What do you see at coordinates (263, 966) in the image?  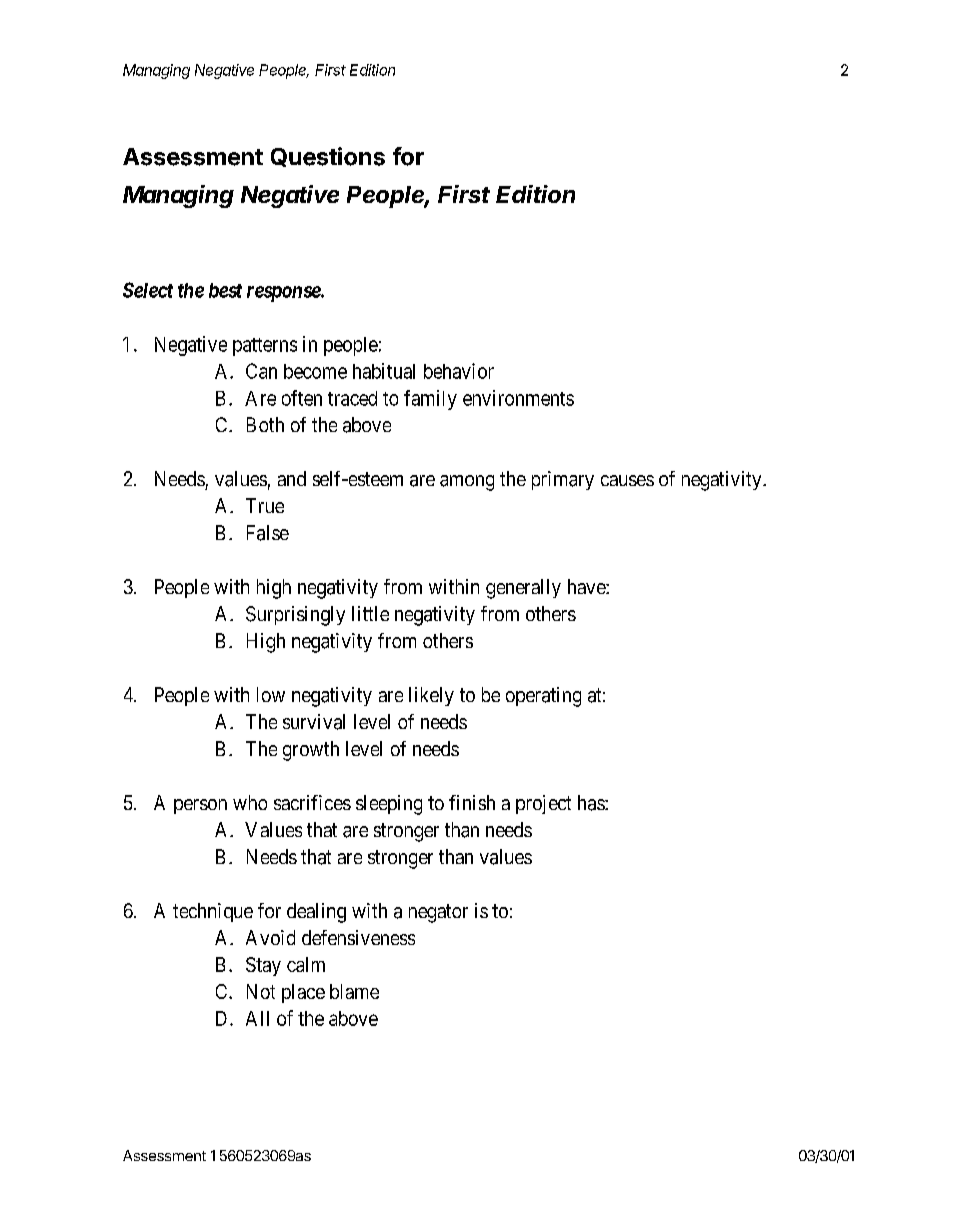 I see `Stay` at bounding box center [263, 966].
